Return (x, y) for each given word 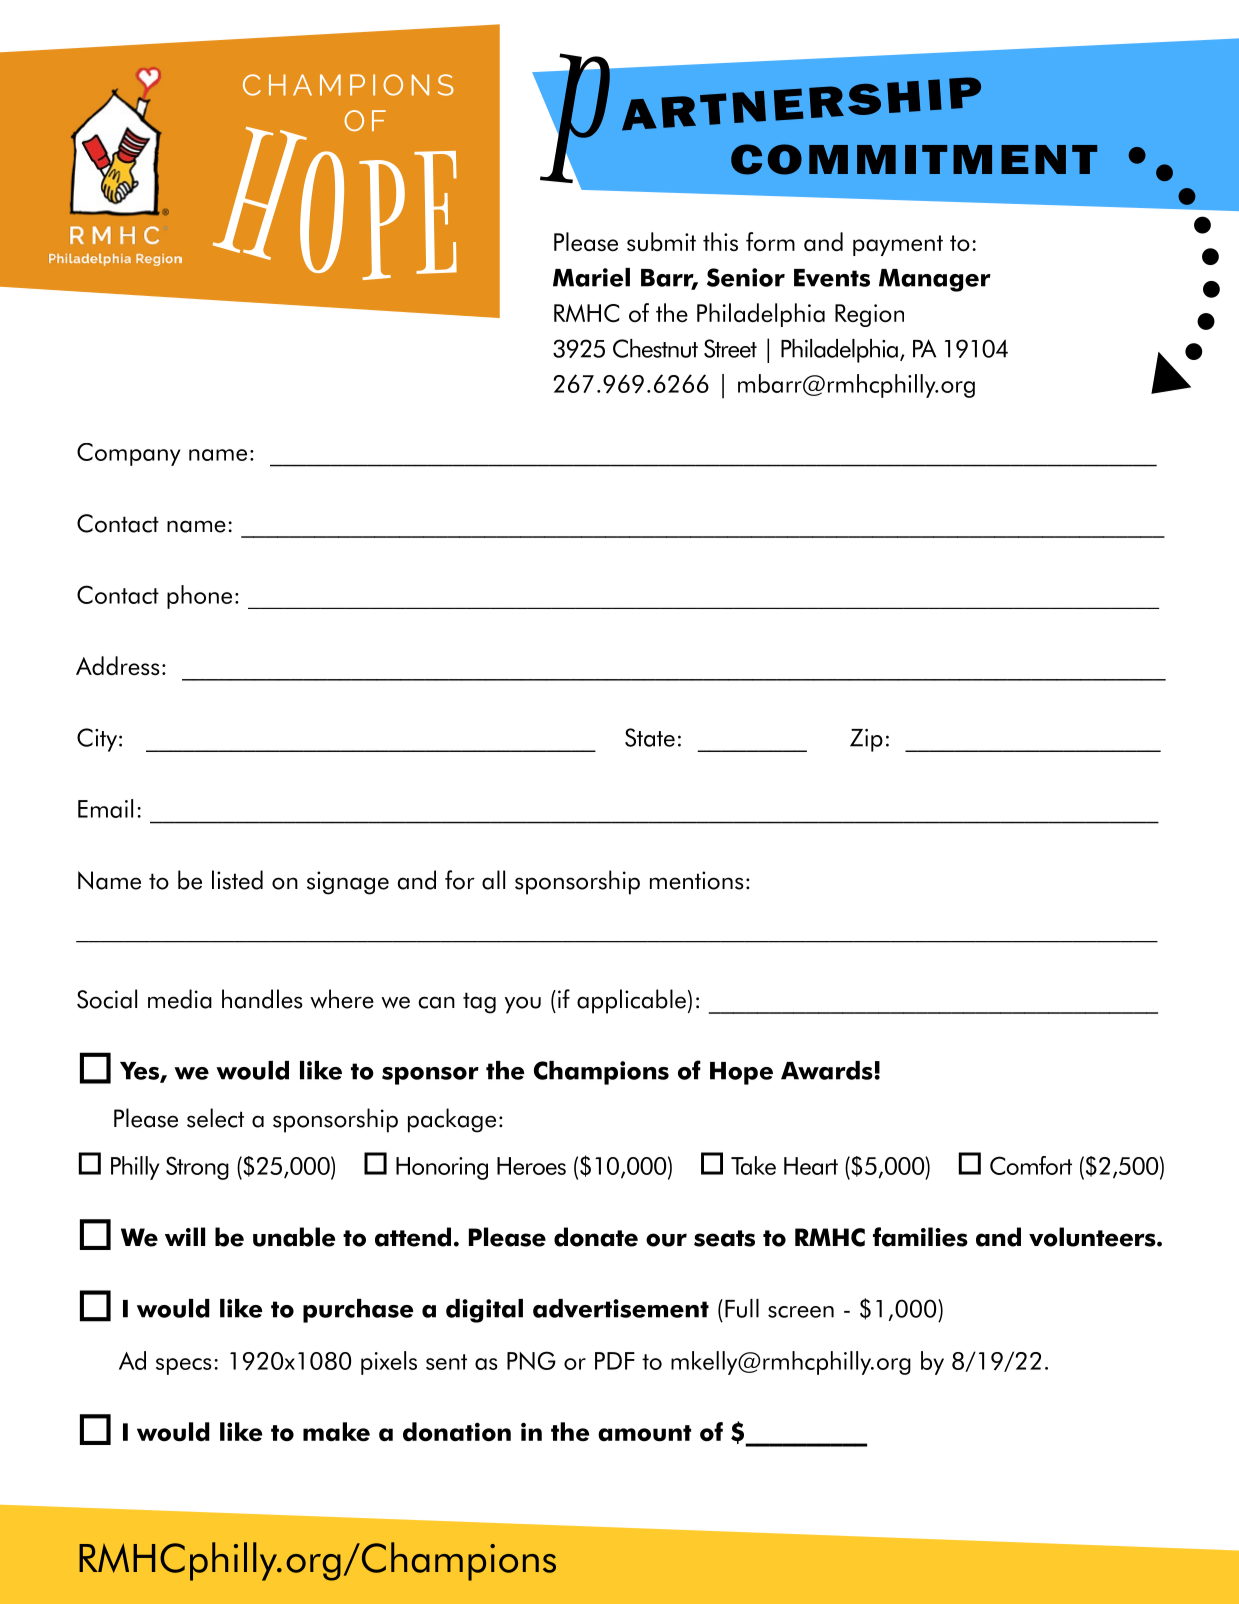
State (650, 737)
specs (184, 1366)
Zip (866, 740)
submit (661, 242)
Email (105, 808)
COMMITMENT (914, 159)
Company (129, 454)
